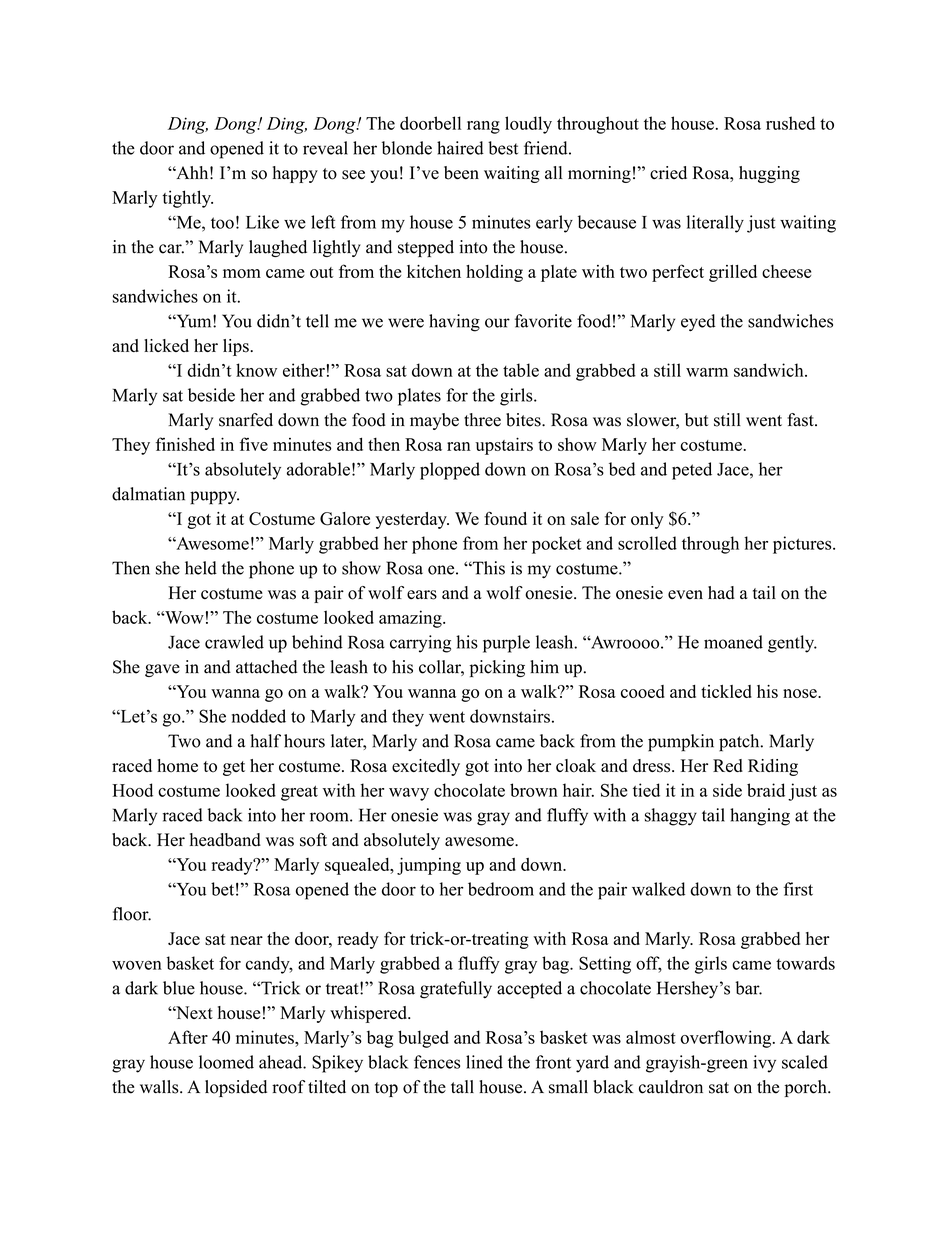 Image resolution: width=952 pixels, height=1233 pixels. I want to click on been, so click(461, 173).
